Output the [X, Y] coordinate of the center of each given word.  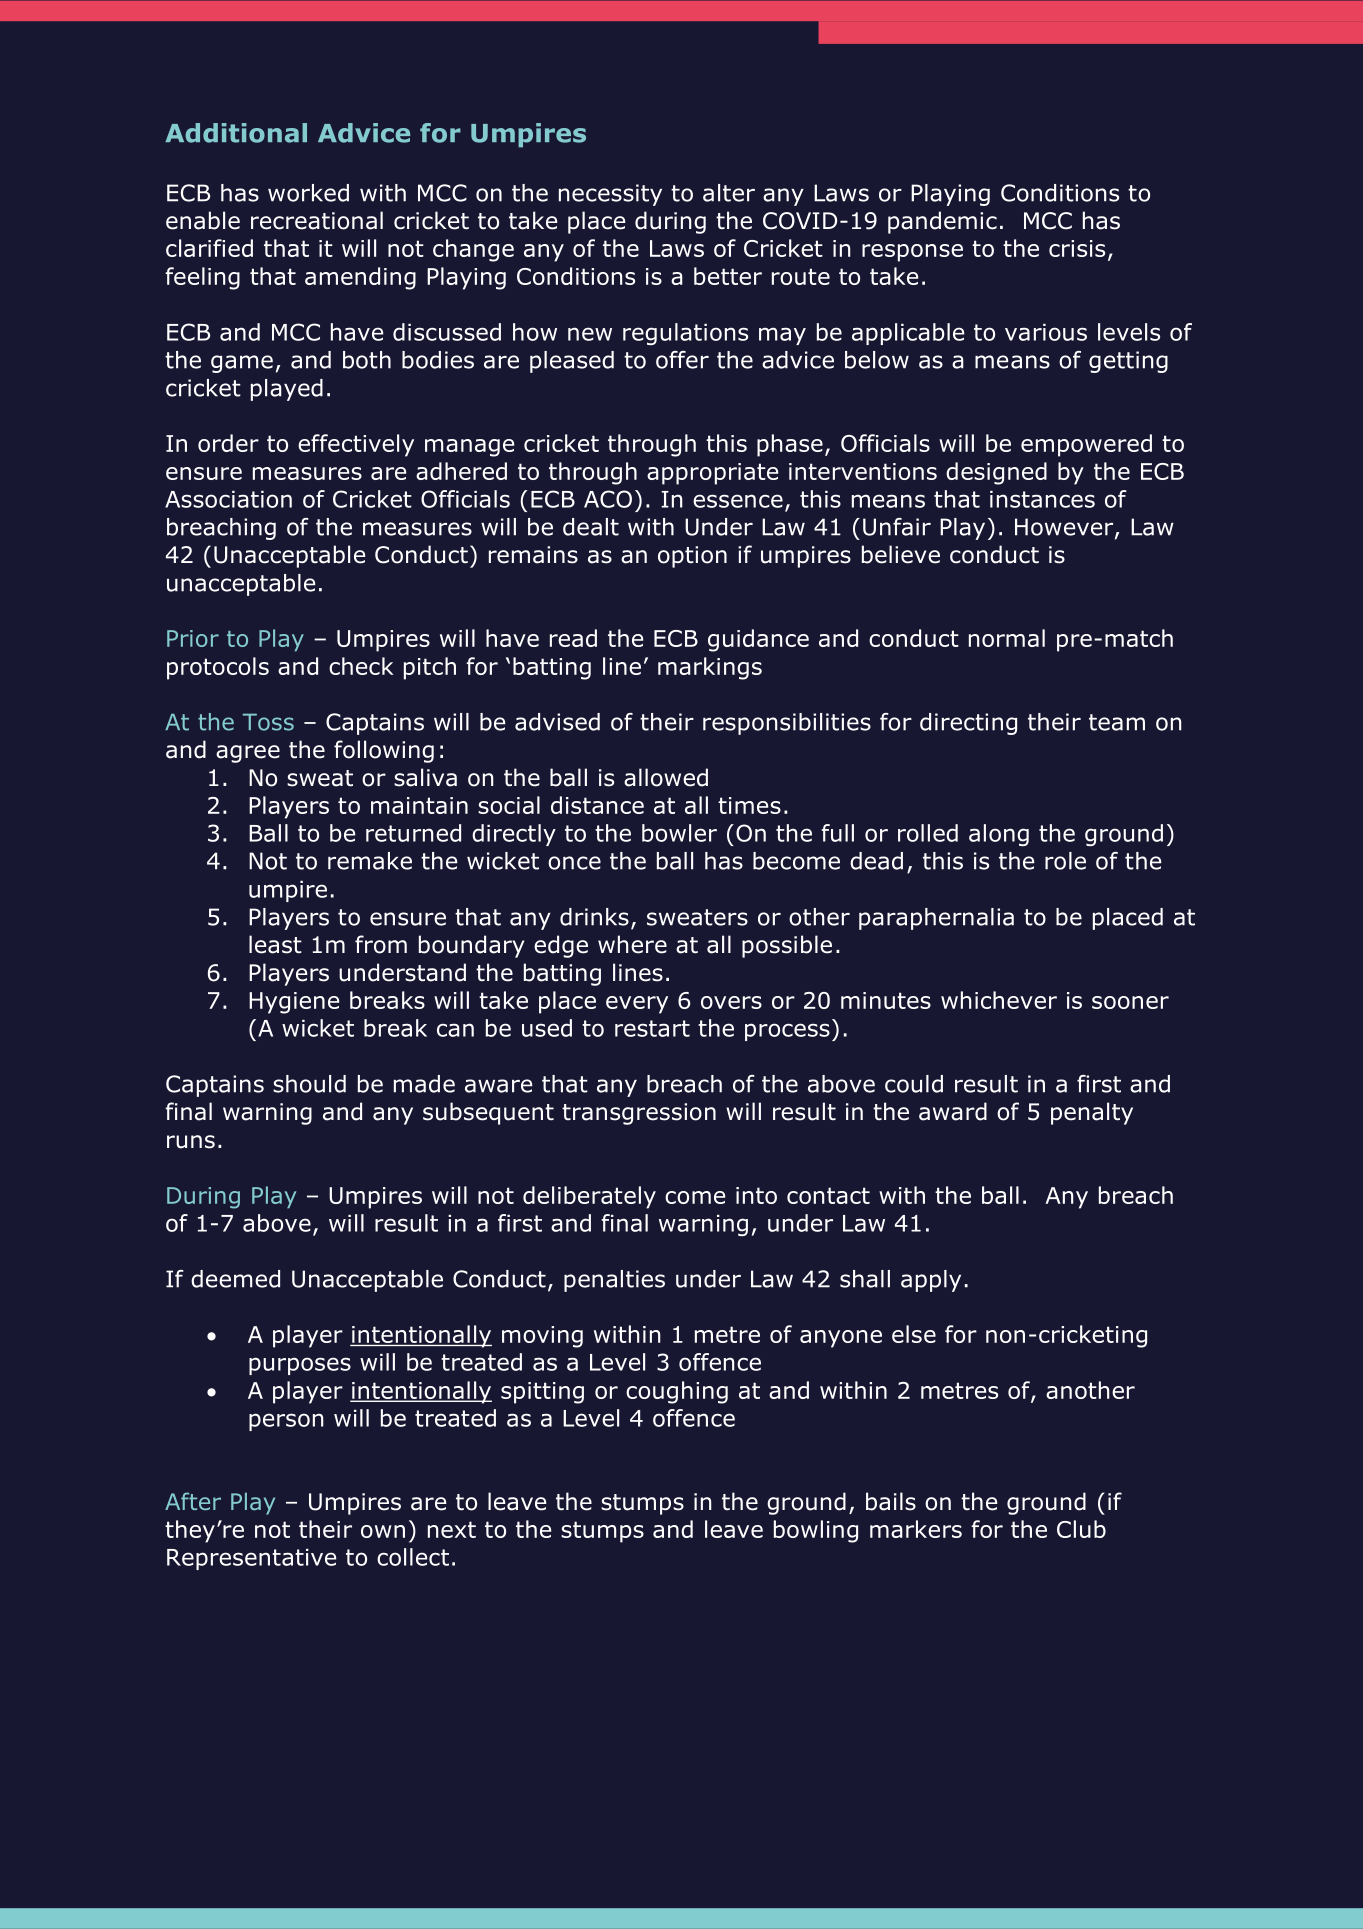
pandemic [942, 222]
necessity [610, 195]
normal [1007, 638]
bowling [816, 1531]
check [361, 666]
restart [652, 1028]
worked [308, 193]
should [309, 1084]
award [953, 1111]
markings [710, 668]
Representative [251, 1559]
